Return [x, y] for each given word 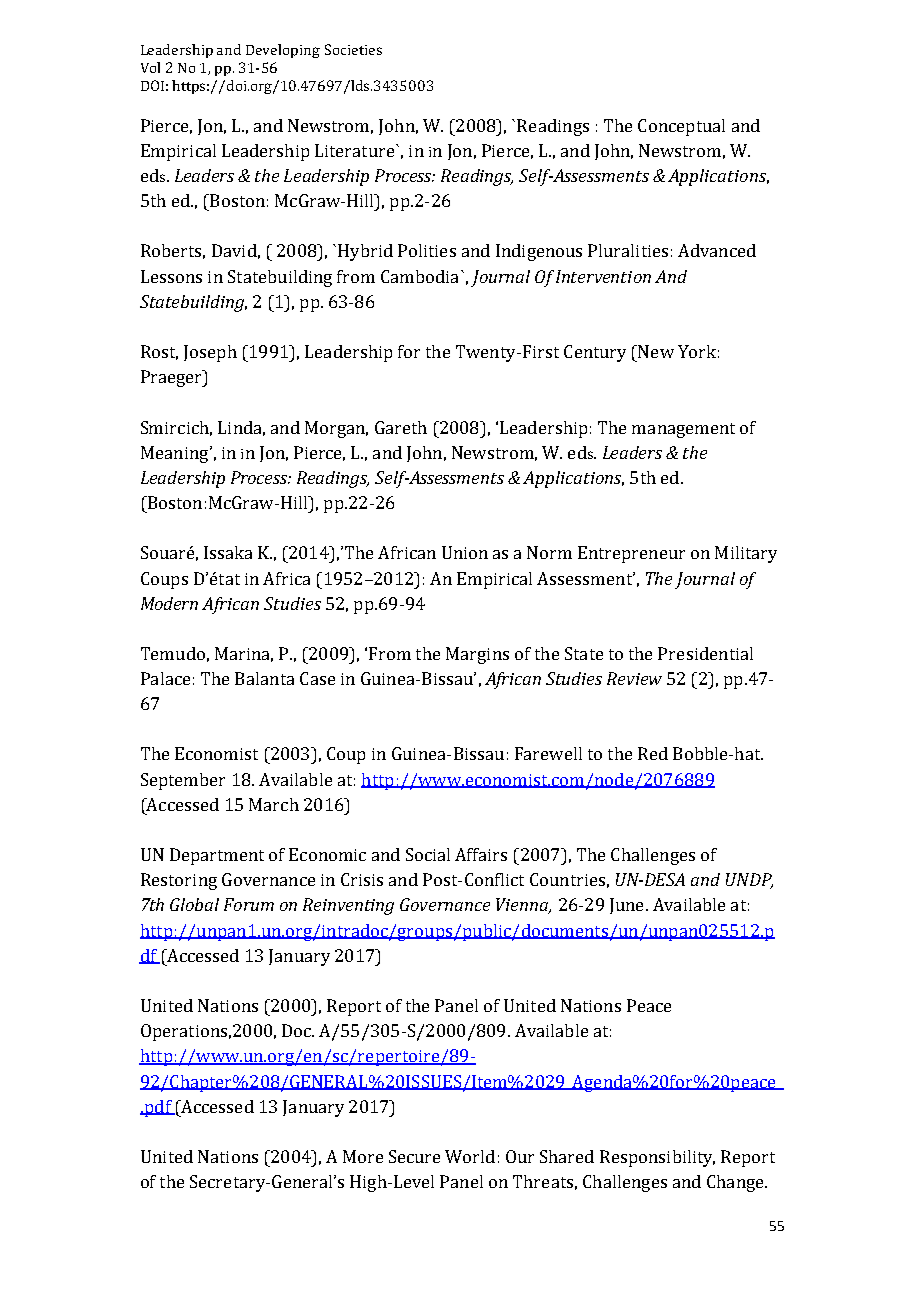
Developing [283, 51]
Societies [353, 49]
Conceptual [681, 127]
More [363, 1156]
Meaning [176, 454]
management [683, 430]
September [183, 781]
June [626, 906]
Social [428, 854]
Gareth [401, 427]
